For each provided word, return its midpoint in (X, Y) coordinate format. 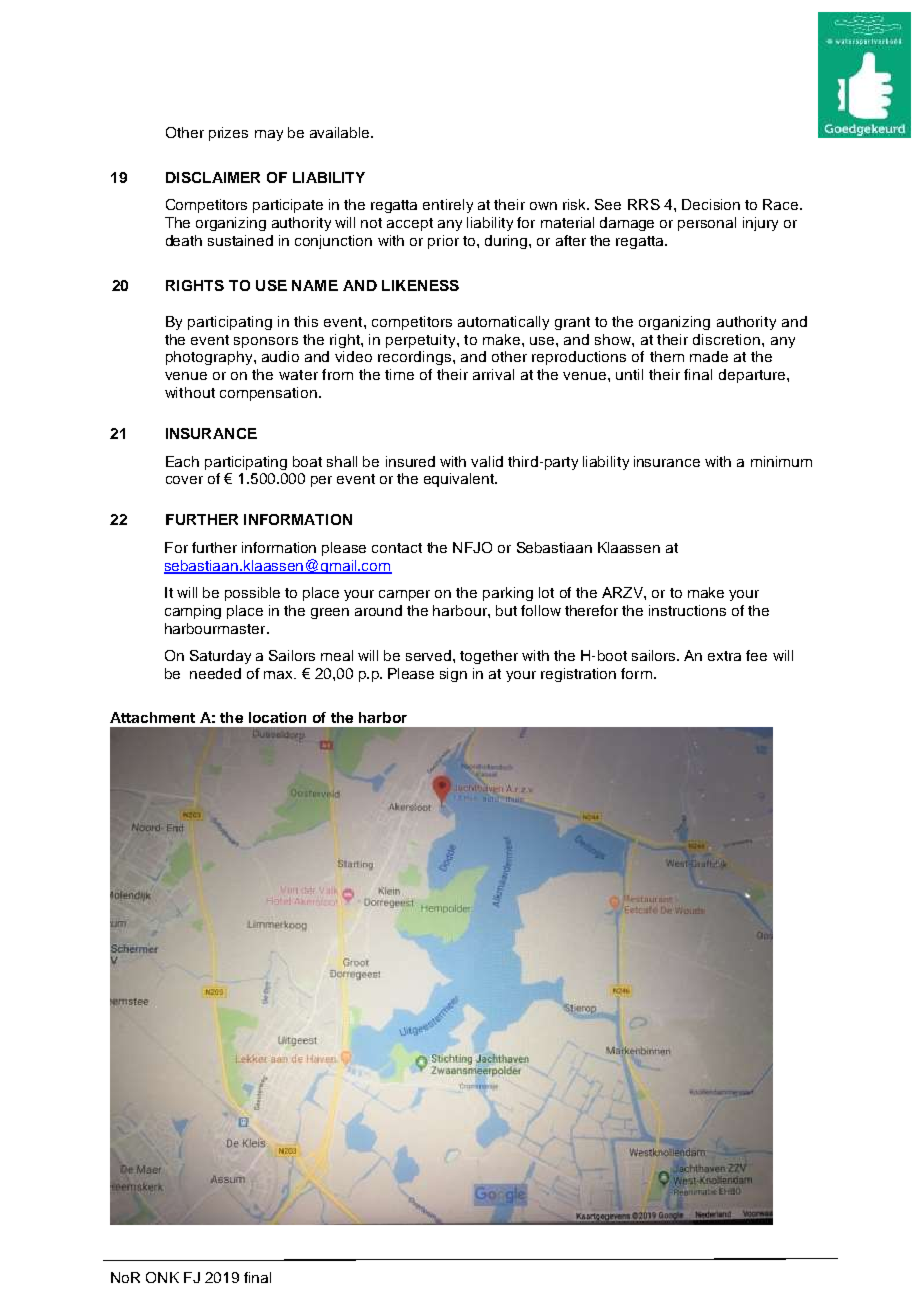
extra (724, 656)
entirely (448, 206)
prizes (228, 134)
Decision (711, 204)
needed (215, 673)
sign (453, 675)
